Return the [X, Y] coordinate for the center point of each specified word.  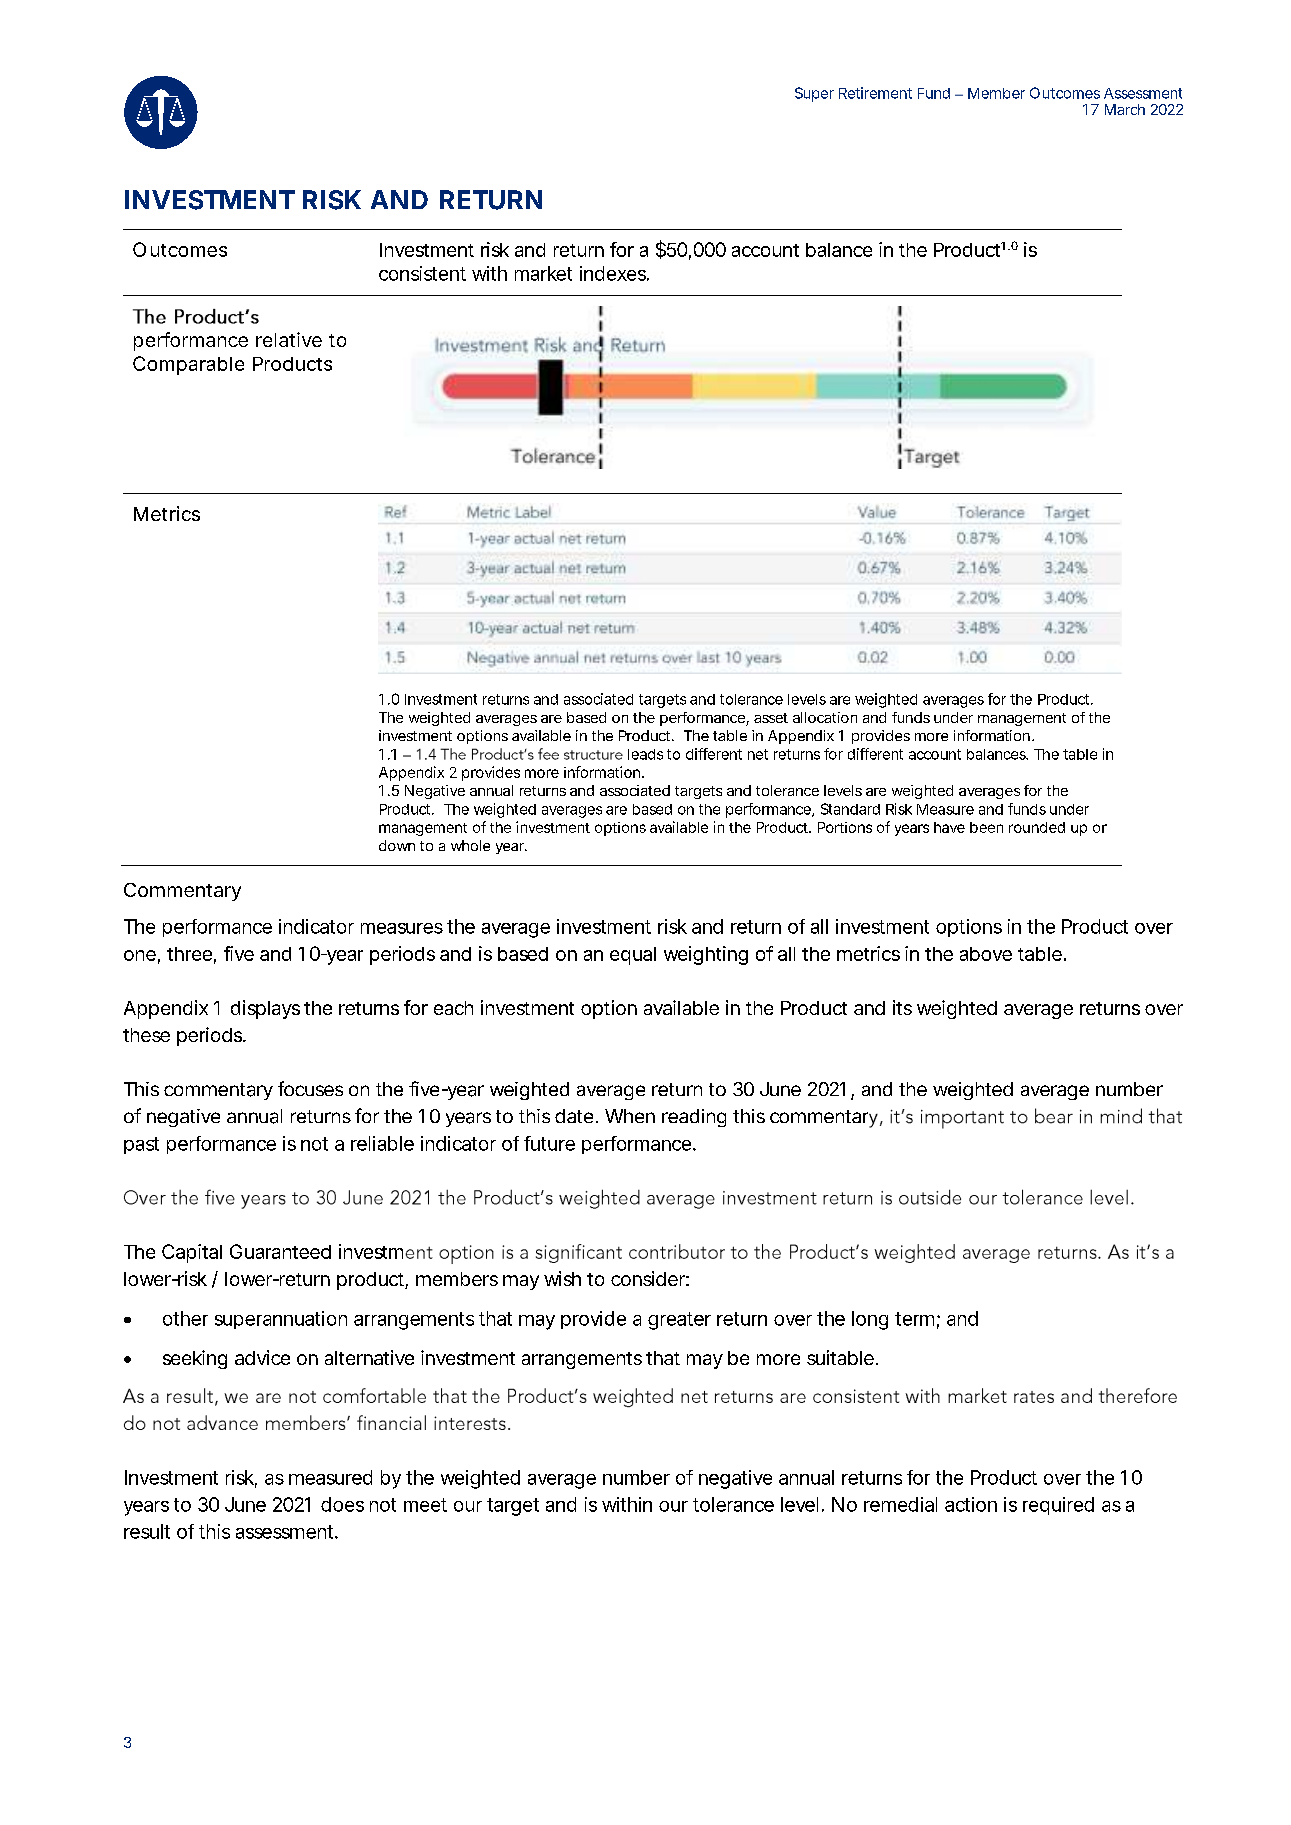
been [986, 827]
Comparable [188, 365]
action [971, 1504]
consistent [422, 273]
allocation [825, 717]
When [630, 1116]
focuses [310, 1088]
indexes [614, 273]
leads [645, 754]
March [1125, 109]
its [902, 1007]
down [397, 845]
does [342, 1504]
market [543, 273]
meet [425, 1505]
